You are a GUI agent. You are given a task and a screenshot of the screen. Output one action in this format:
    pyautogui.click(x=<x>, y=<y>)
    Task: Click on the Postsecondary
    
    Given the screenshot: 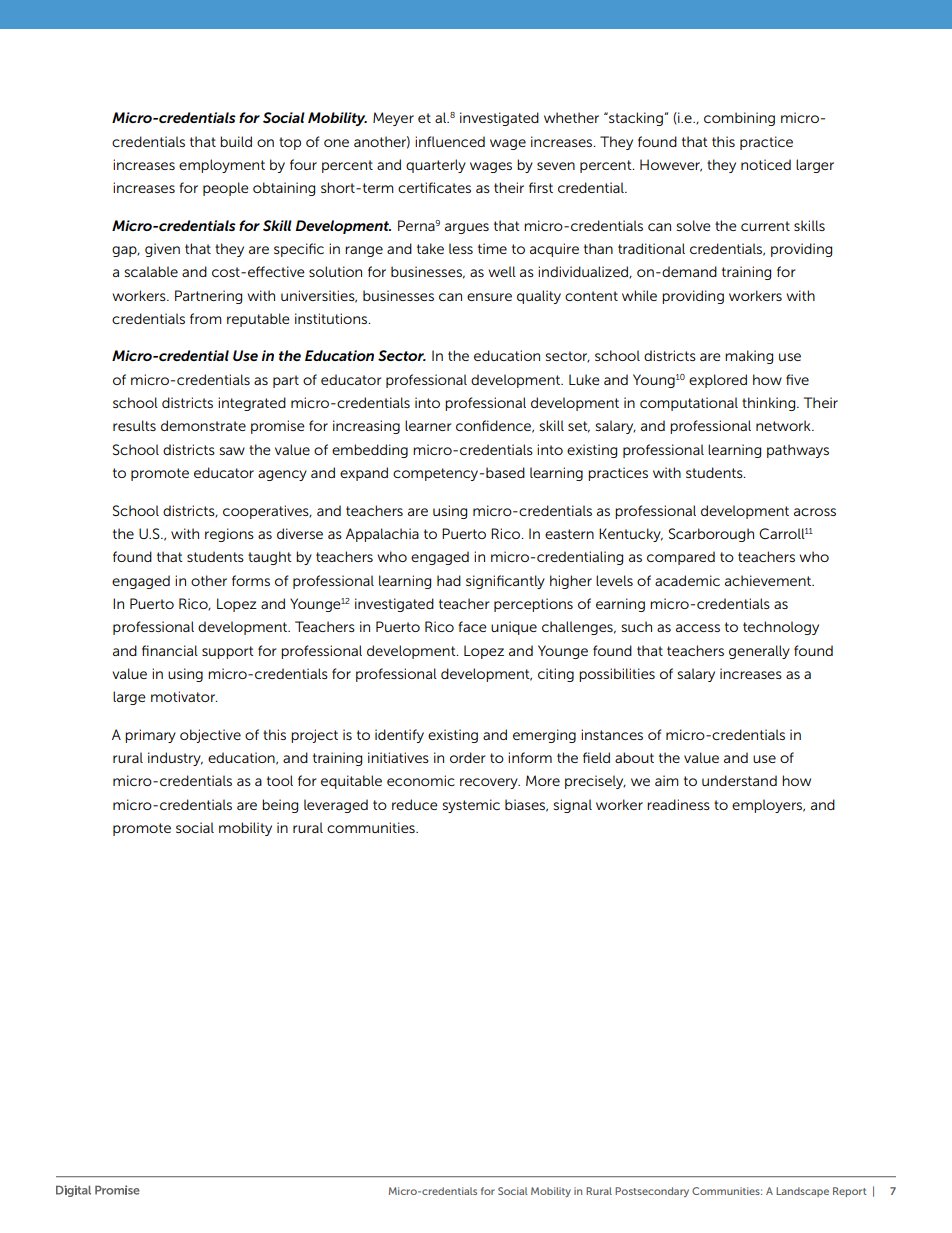 What is the action you would take?
    pyautogui.click(x=652, y=1192)
